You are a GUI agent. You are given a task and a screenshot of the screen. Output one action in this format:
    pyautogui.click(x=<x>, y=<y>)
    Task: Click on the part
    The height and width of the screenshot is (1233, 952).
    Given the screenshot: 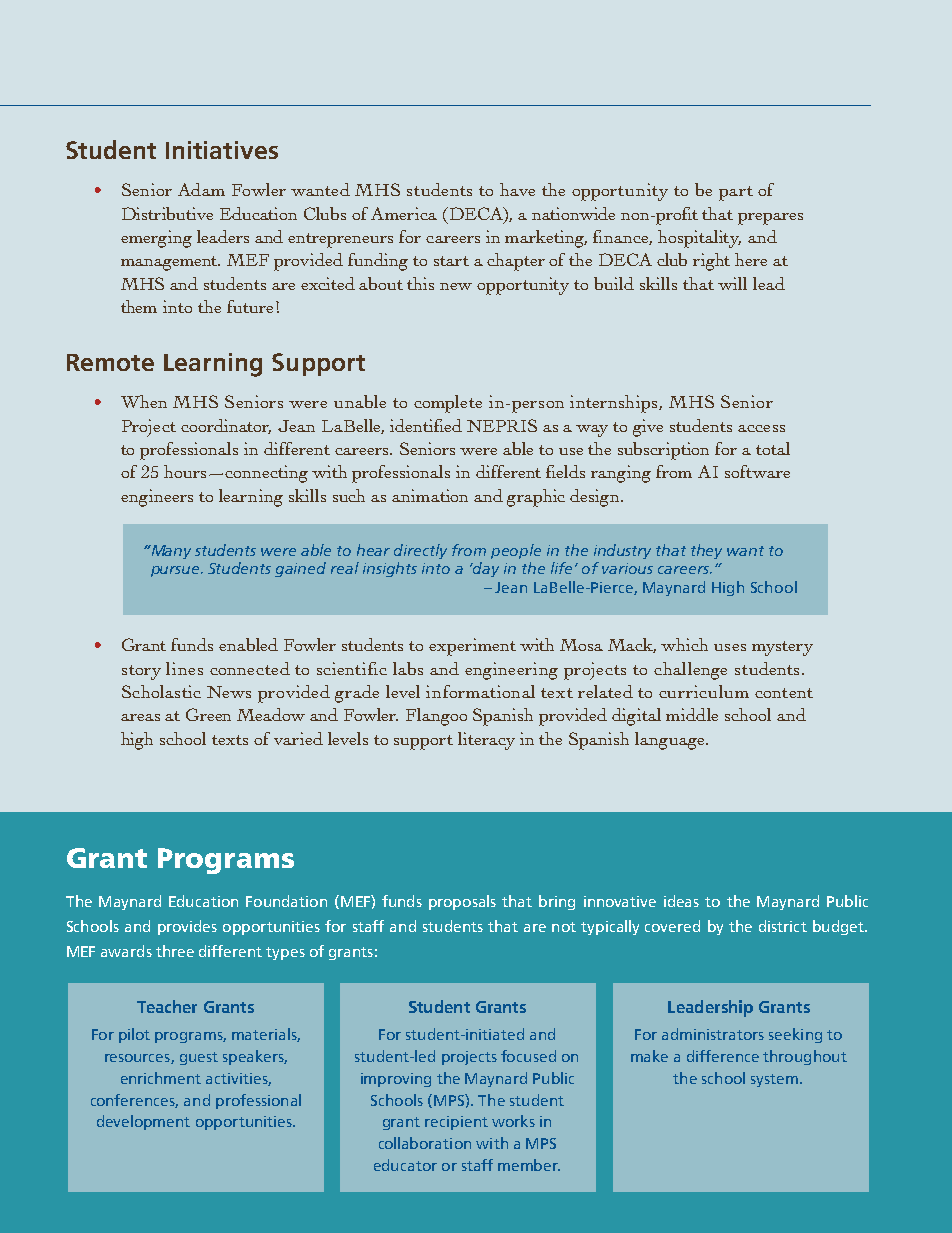 What is the action you would take?
    pyautogui.click(x=736, y=193)
